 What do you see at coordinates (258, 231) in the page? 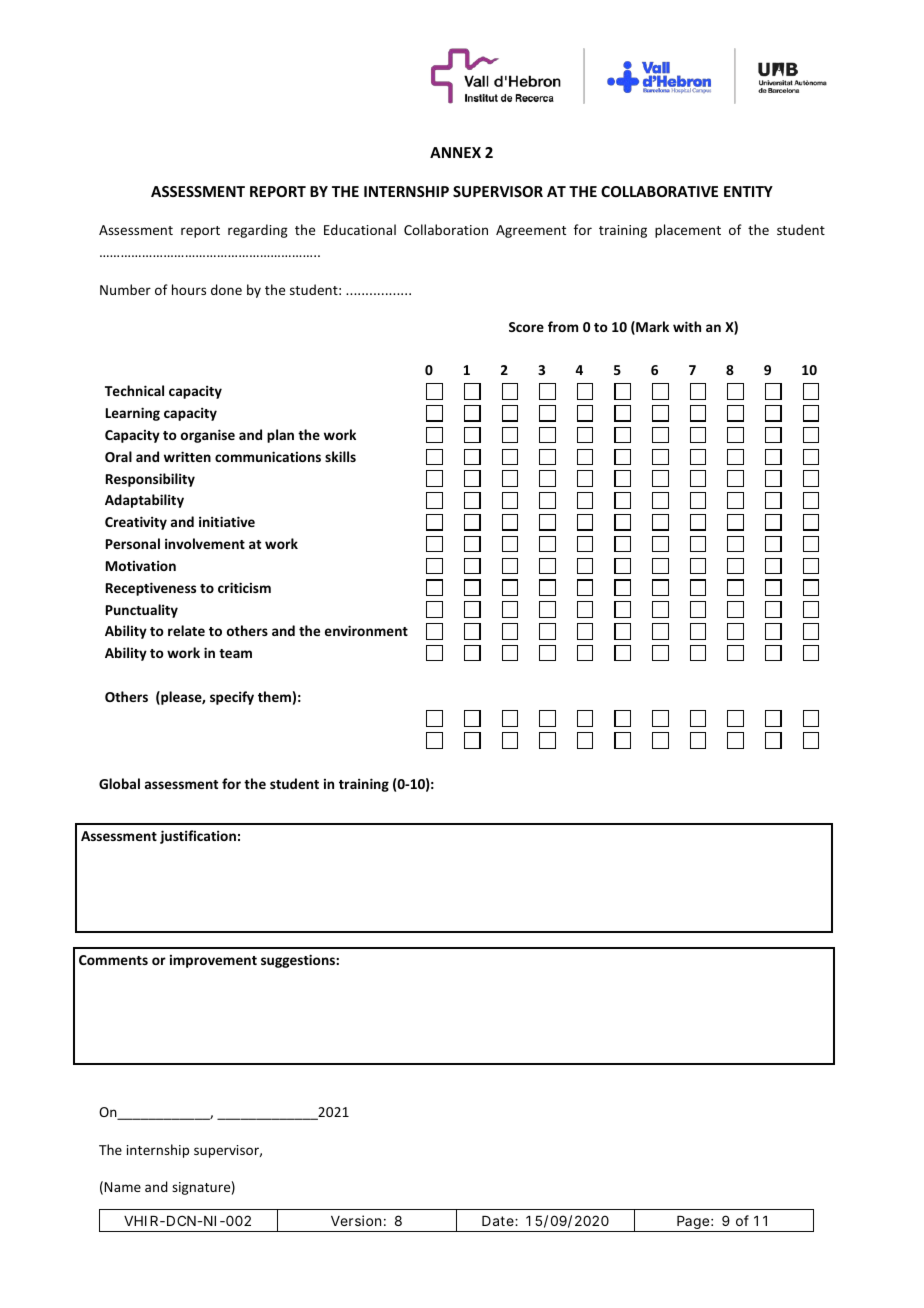
I see `regarding` at bounding box center [258, 231].
